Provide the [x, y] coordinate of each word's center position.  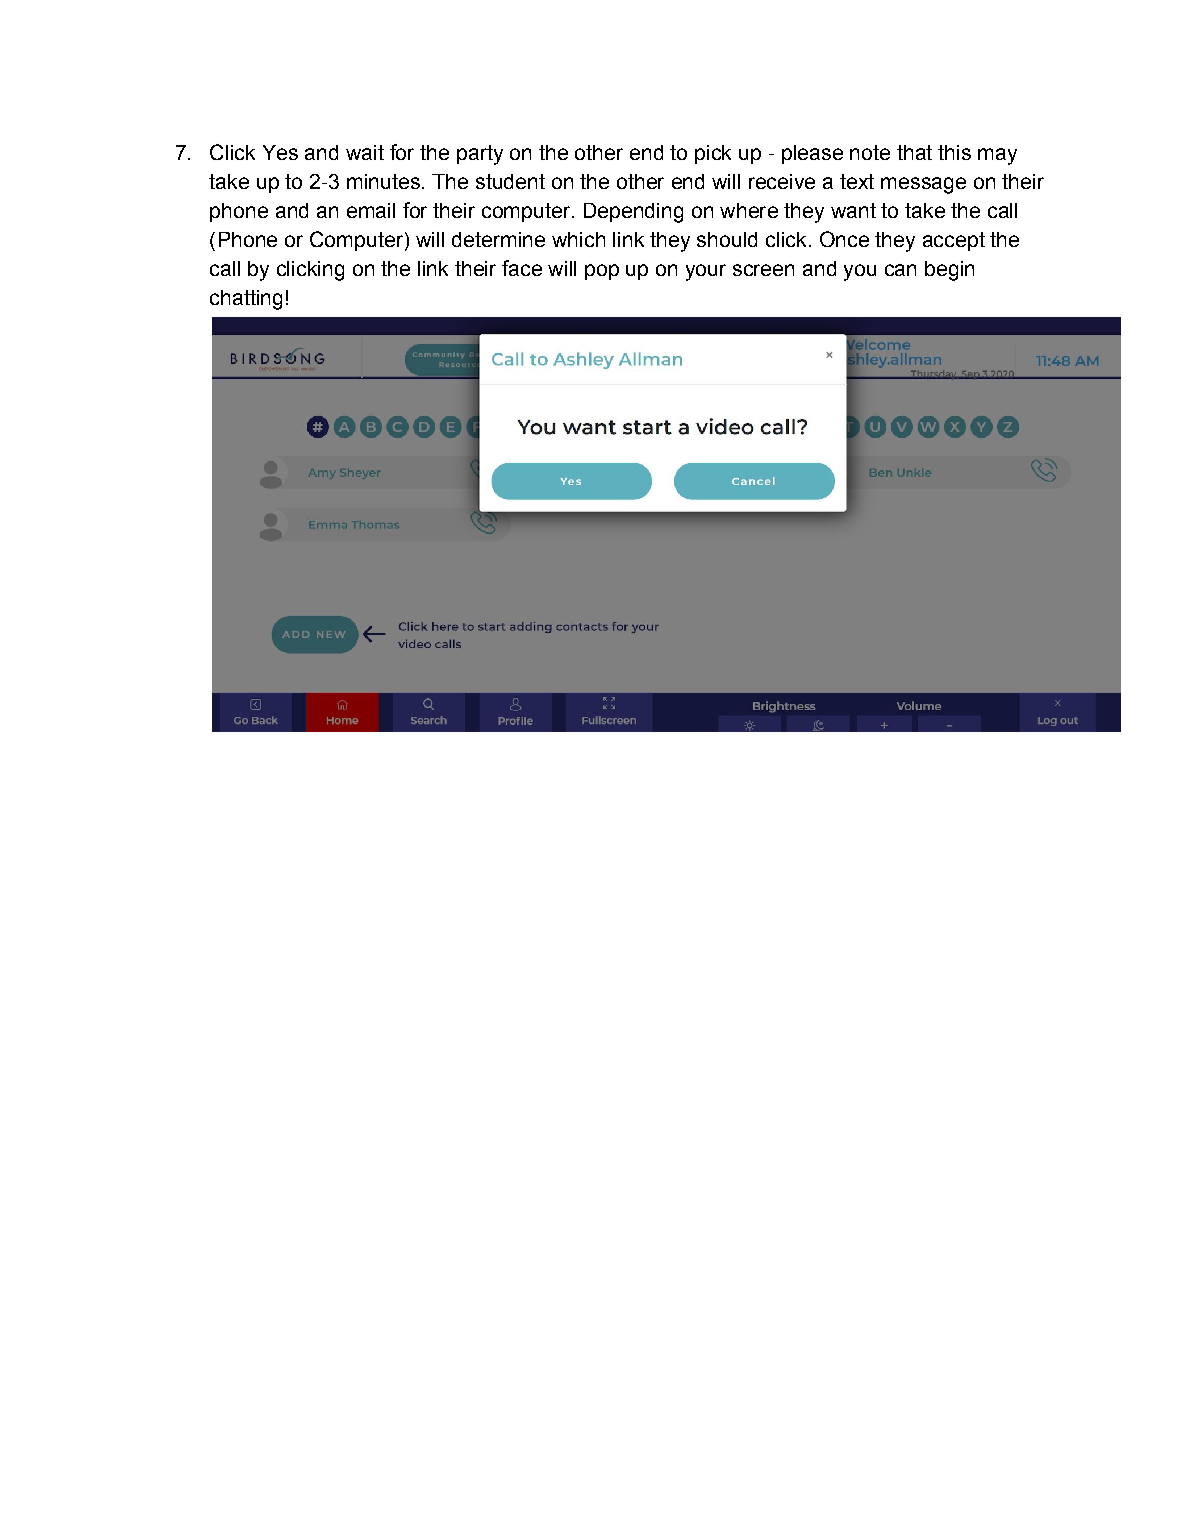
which [578, 239]
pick [713, 154]
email [371, 210]
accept [954, 241]
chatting [246, 300]
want [853, 210]
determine [498, 239]
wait [365, 152]
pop [602, 272]
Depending [633, 213]
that [914, 152]
